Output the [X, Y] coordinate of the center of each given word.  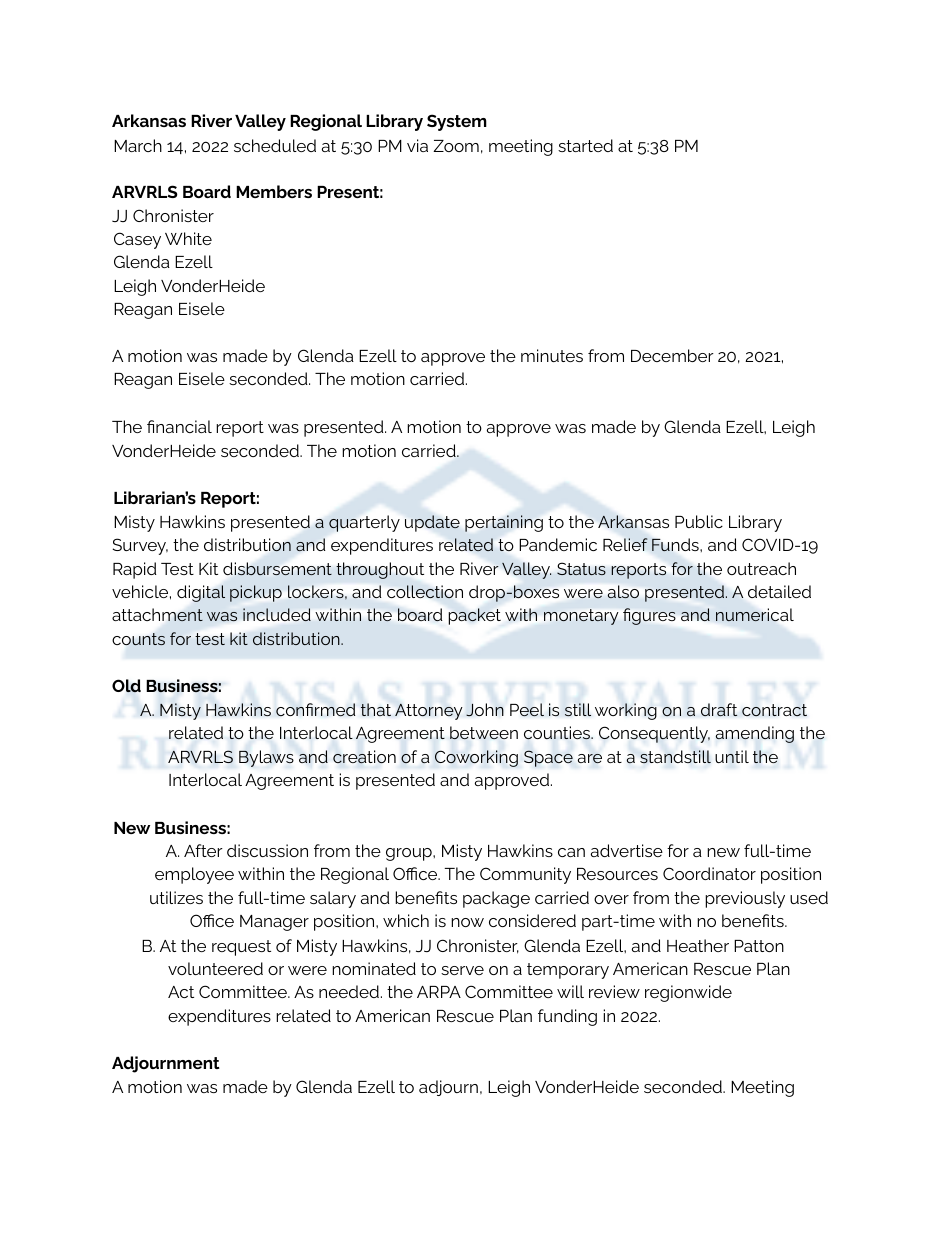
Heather [698, 945]
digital [201, 593]
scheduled [275, 145]
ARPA [439, 992]
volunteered [215, 968]
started [585, 145]
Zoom [456, 146]
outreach [761, 568]
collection [425, 592]
